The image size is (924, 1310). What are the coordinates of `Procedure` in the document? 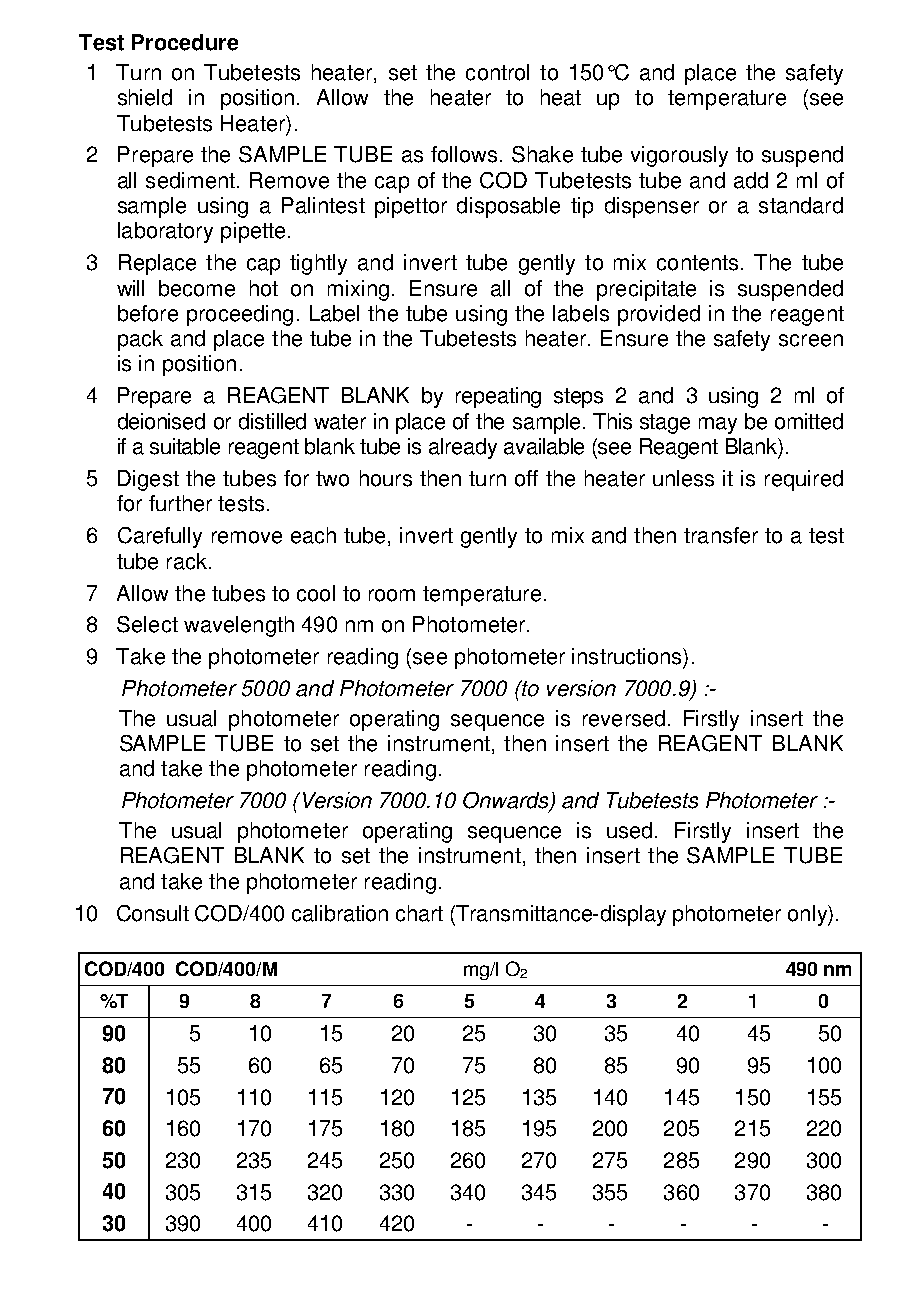 It's located at (185, 42).
